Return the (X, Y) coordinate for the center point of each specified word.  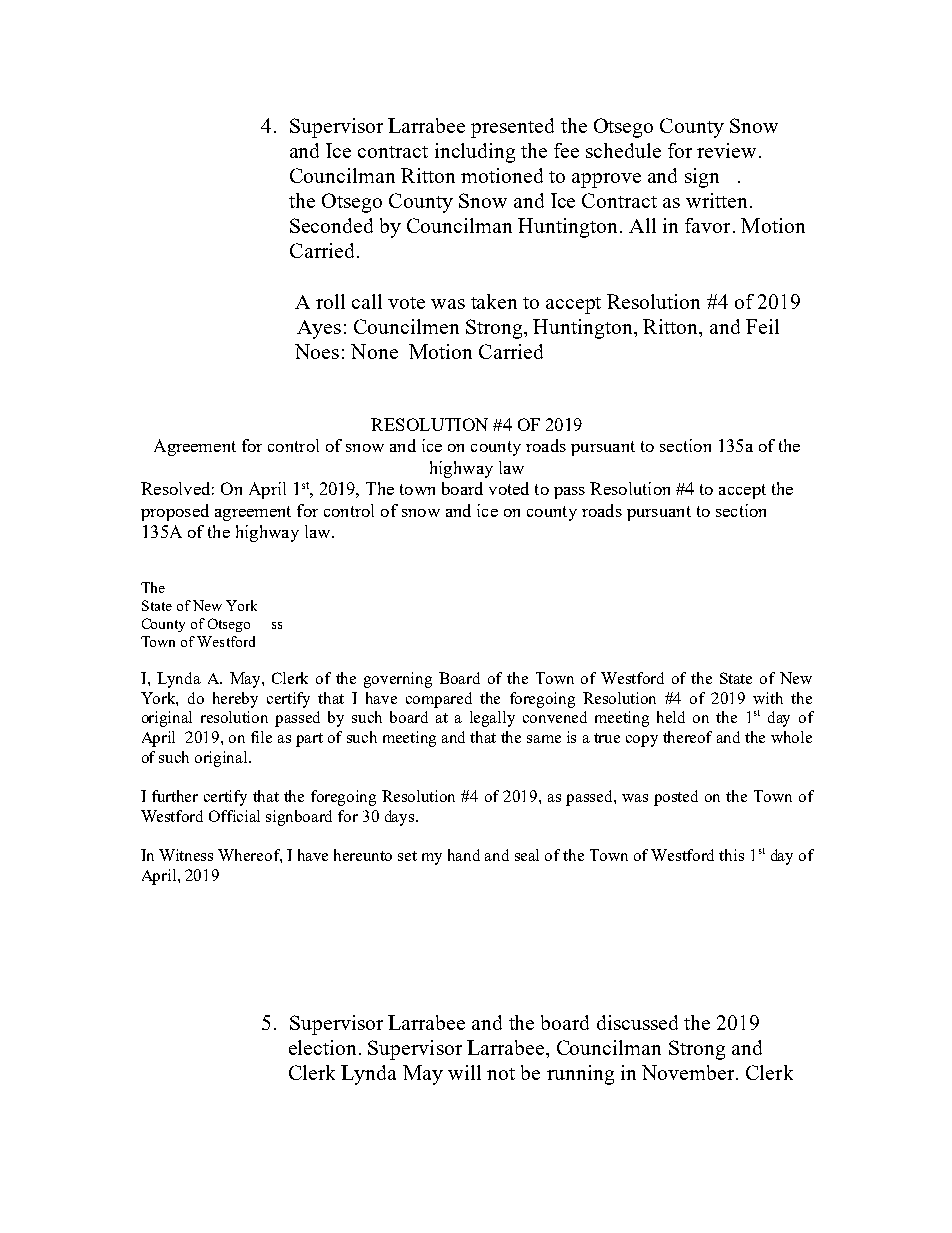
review (726, 150)
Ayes (319, 329)
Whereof (250, 856)
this (731, 855)
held (671, 717)
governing (398, 680)
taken (494, 301)
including (475, 153)
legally (492, 719)
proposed (175, 512)
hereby (235, 700)
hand (464, 855)
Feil (762, 326)
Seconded (331, 225)
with (768, 698)
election (322, 1047)
